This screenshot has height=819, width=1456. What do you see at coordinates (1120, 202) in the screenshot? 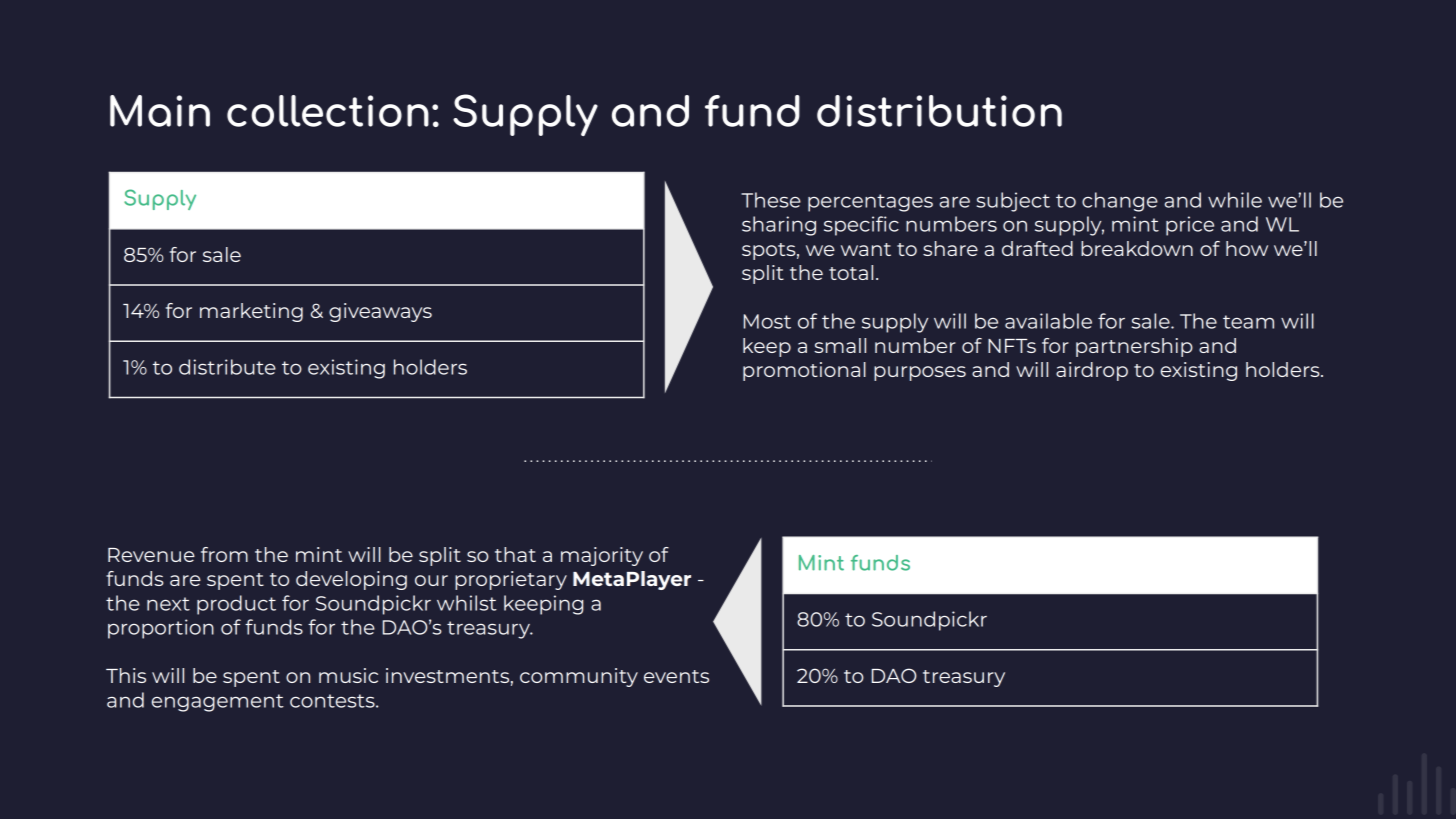
I see `change` at bounding box center [1120, 202].
